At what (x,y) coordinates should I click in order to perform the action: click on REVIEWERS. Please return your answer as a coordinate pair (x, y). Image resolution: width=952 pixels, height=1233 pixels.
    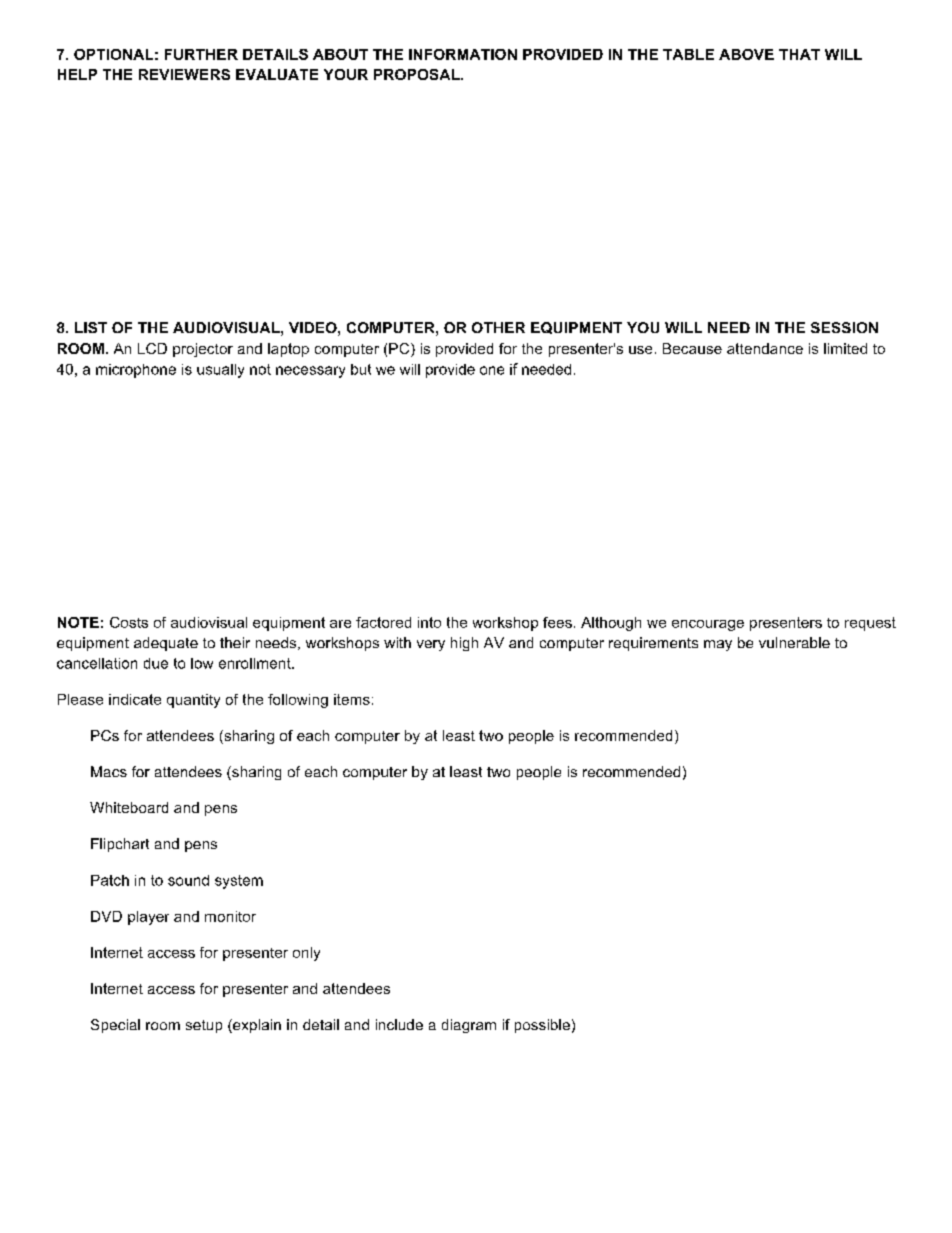
    Looking at the image, I should click on (184, 74).
